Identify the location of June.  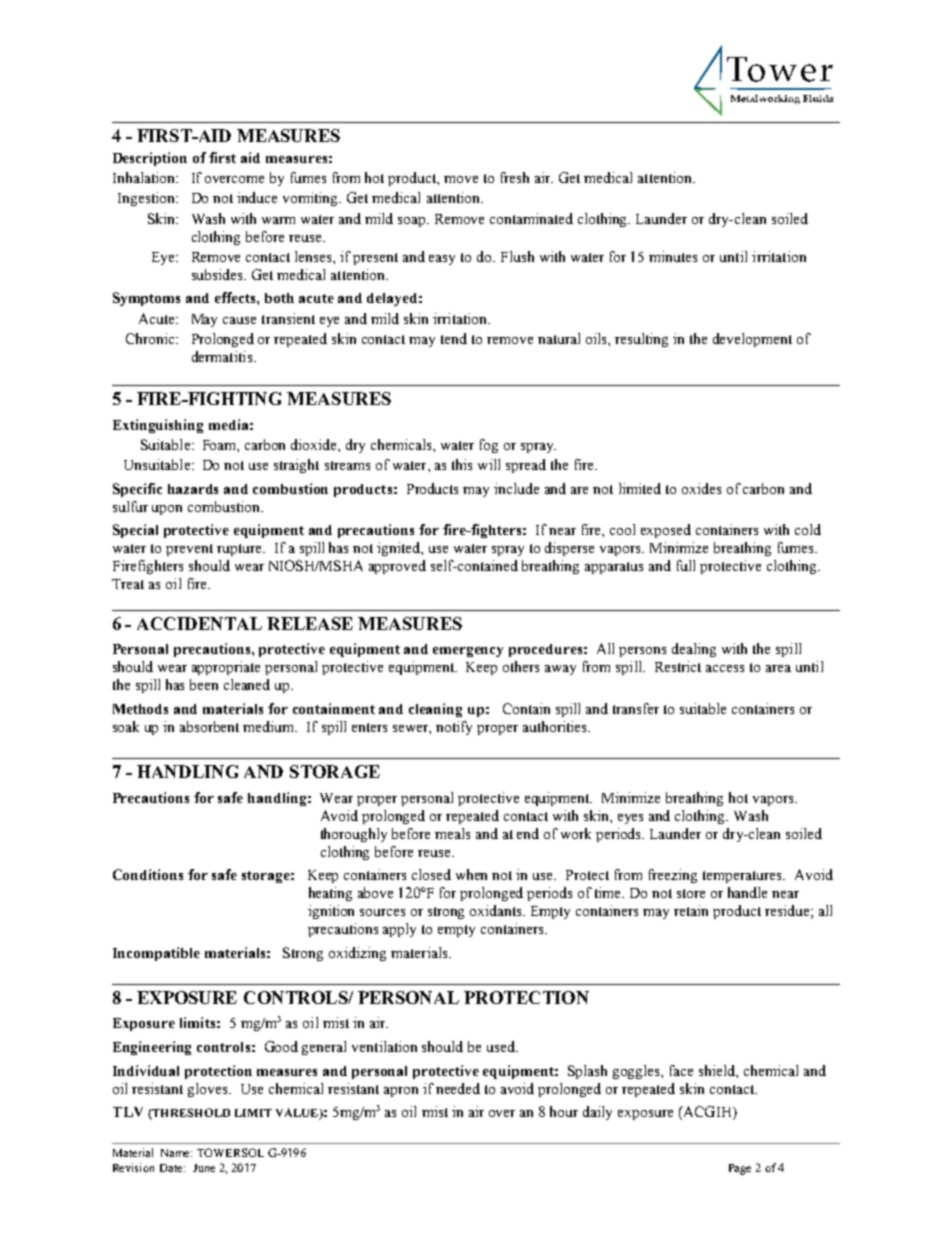
(204, 1168).
